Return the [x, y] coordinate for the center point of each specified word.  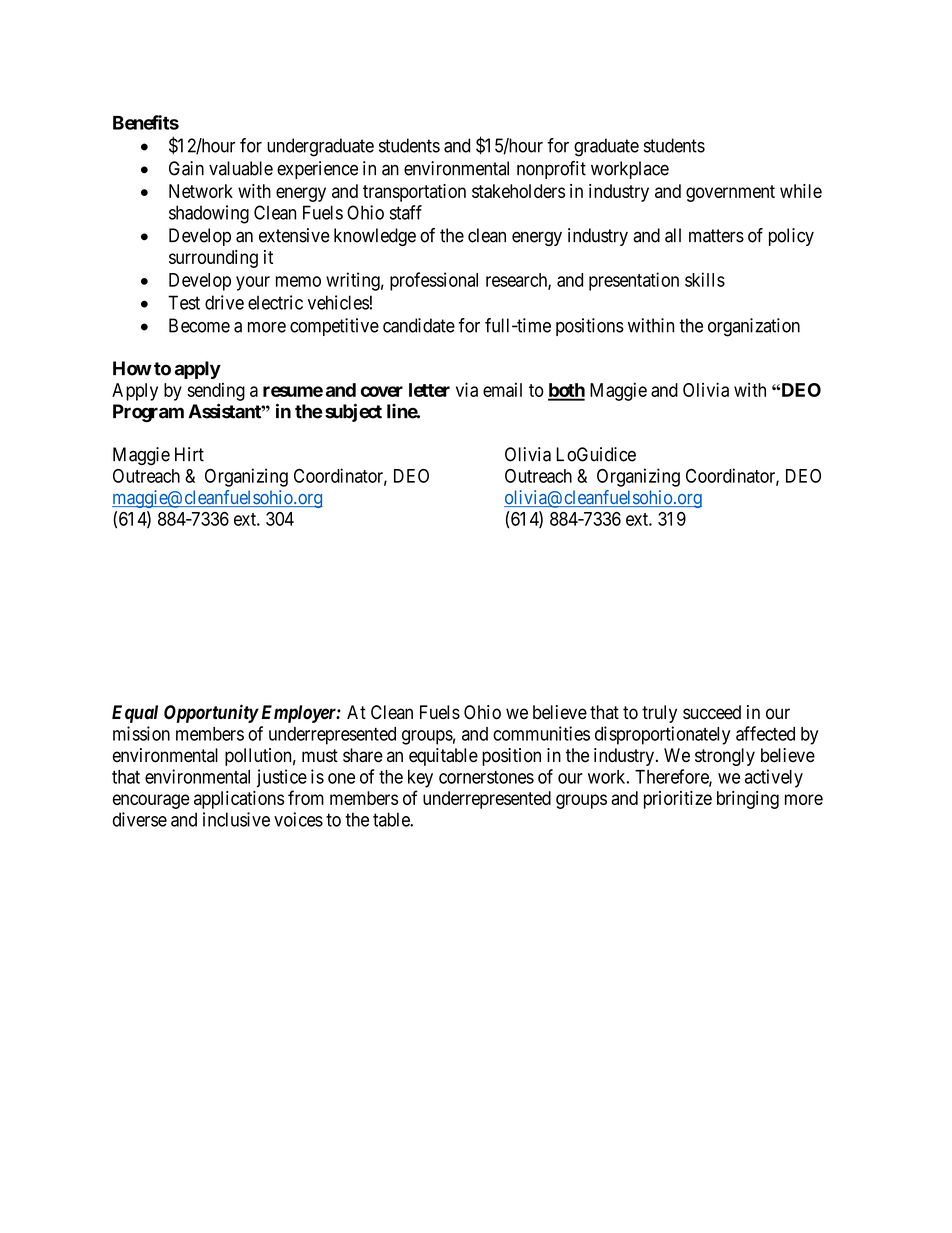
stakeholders [518, 191]
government [730, 193]
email [502, 390]
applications [239, 800]
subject [353, 413]
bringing [748, 800]
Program [148, 413]
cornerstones [486, 777]
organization [754, 327]
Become [199, 325]
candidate [419, 325]
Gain [186, 168]
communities [541, 733]
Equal [135, 714]
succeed [712, 712]
